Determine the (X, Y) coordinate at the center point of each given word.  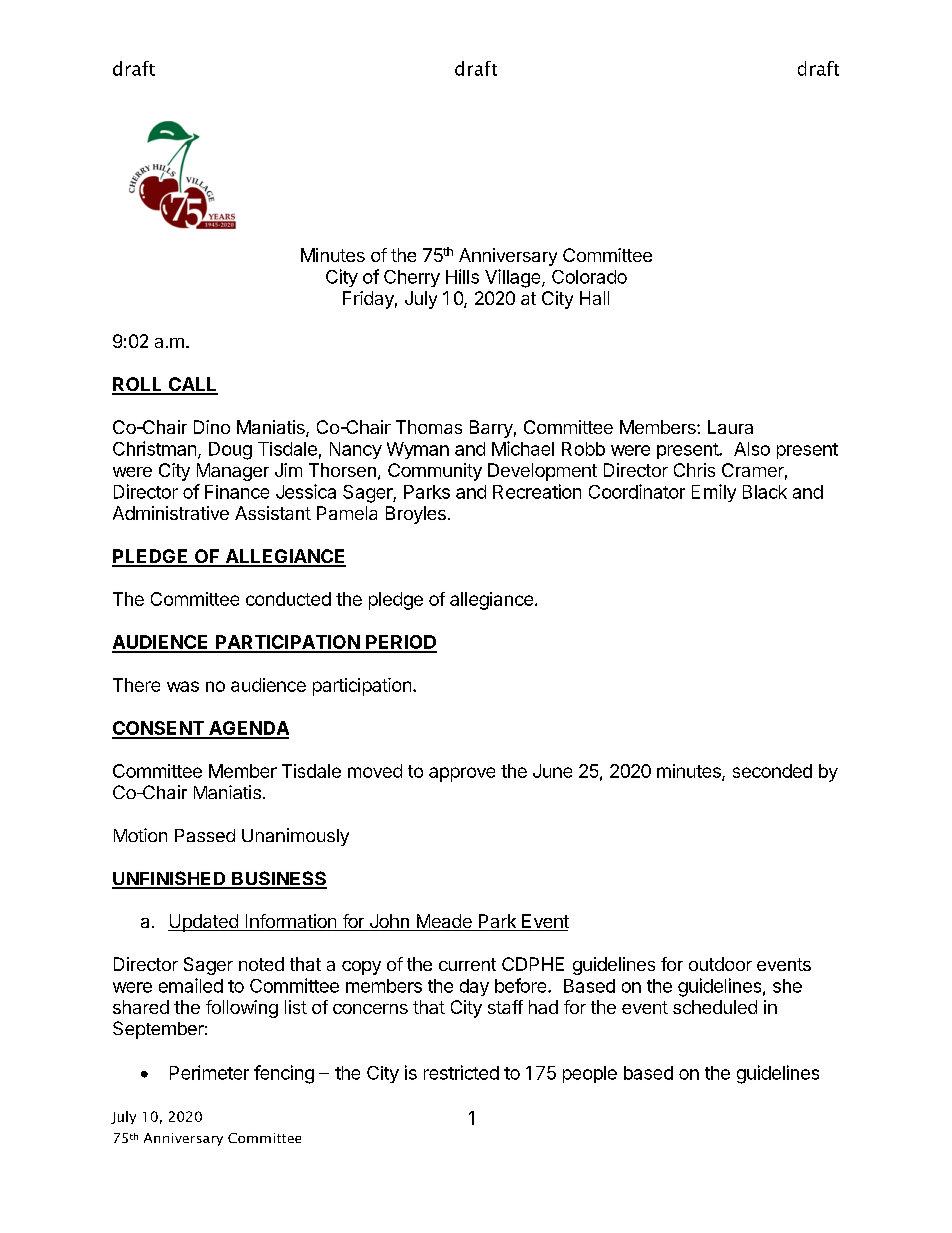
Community (435, 472)
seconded (772, 771)
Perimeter (209, 1072)
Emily (714, 493)
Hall (594, 298)
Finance (237, 492)
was (183, 686)
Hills (462, 276)
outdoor (720, 964)
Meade (444, 922)
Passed (205, 835)
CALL (192, 385)
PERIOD (400, 643)
